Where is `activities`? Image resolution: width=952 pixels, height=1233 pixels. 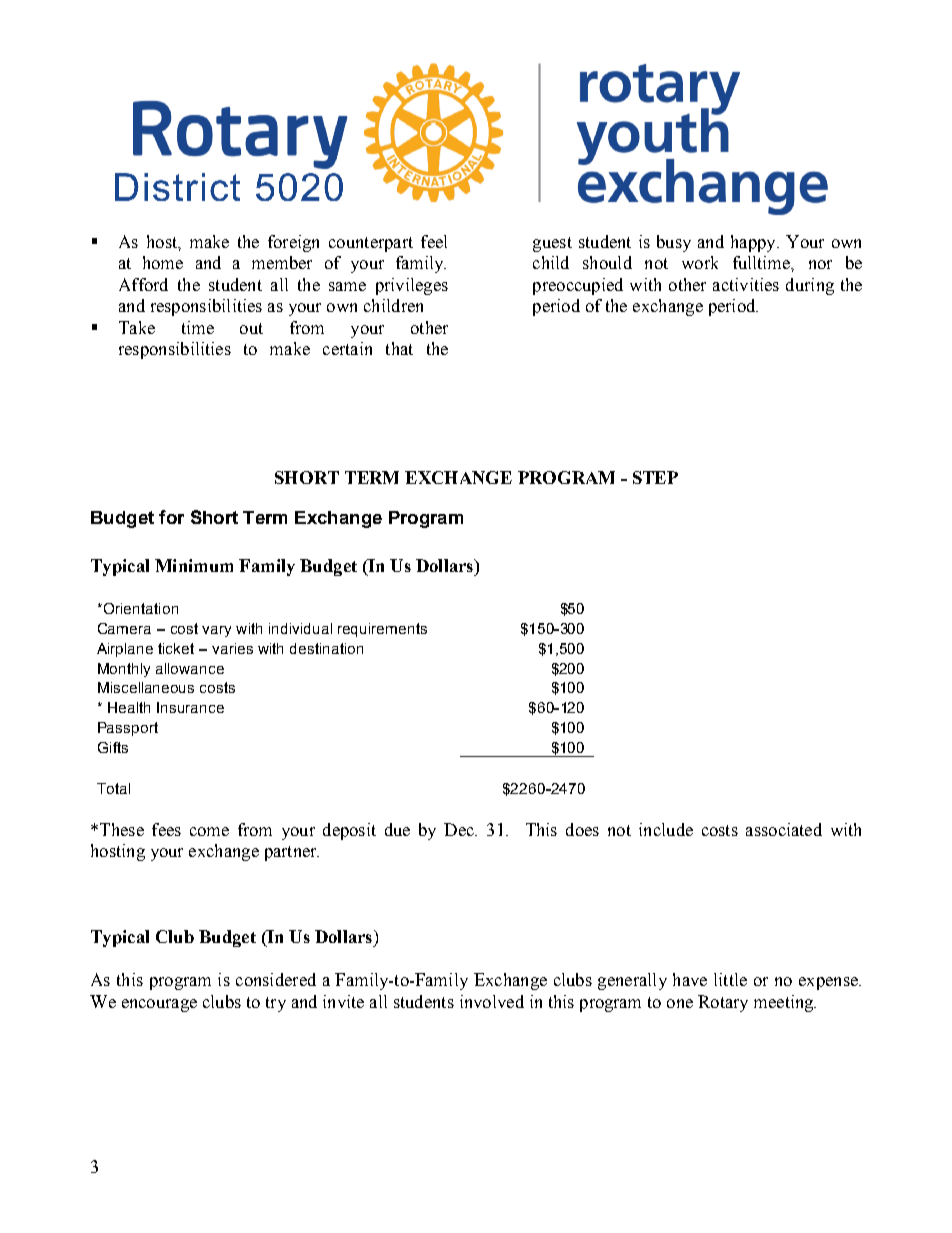 activities is located at coordinates (746, 284).
